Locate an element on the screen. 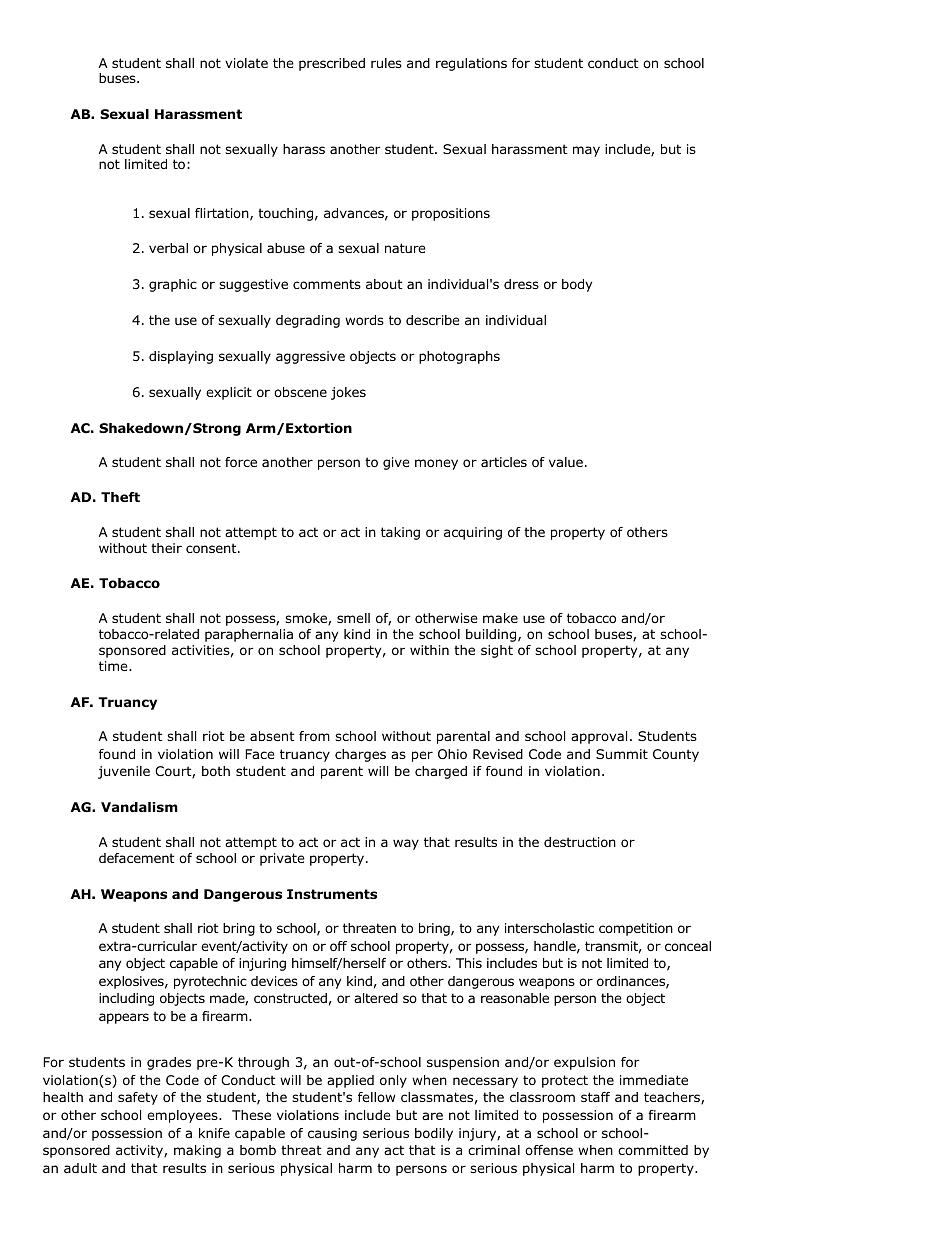 Image resolution: width=952 pixels, height=1233 pixels. juvenile is located at coordinates (124, 772).
